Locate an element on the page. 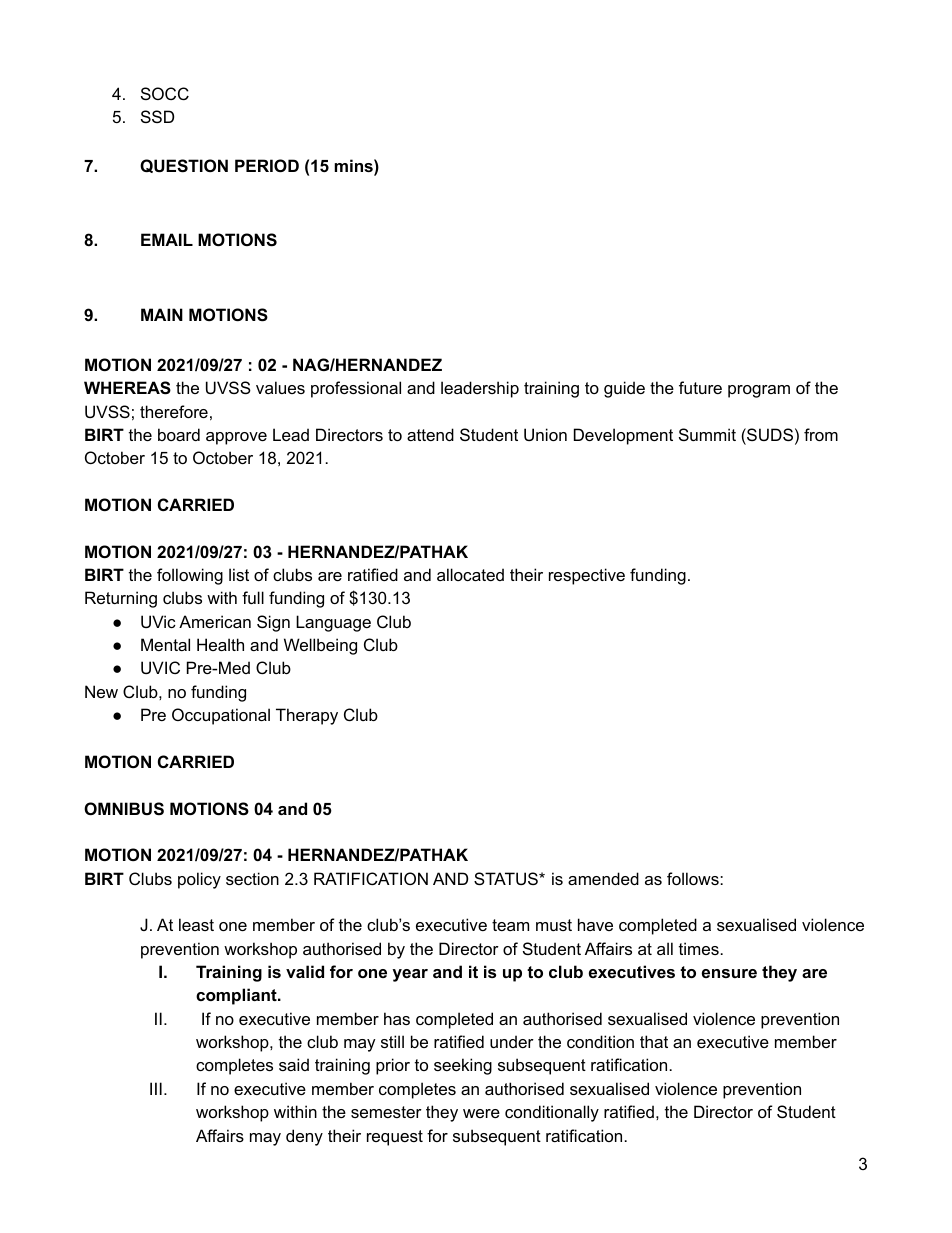 This image has height=1233, width=952. were is located at coordinates (481, 1113).
